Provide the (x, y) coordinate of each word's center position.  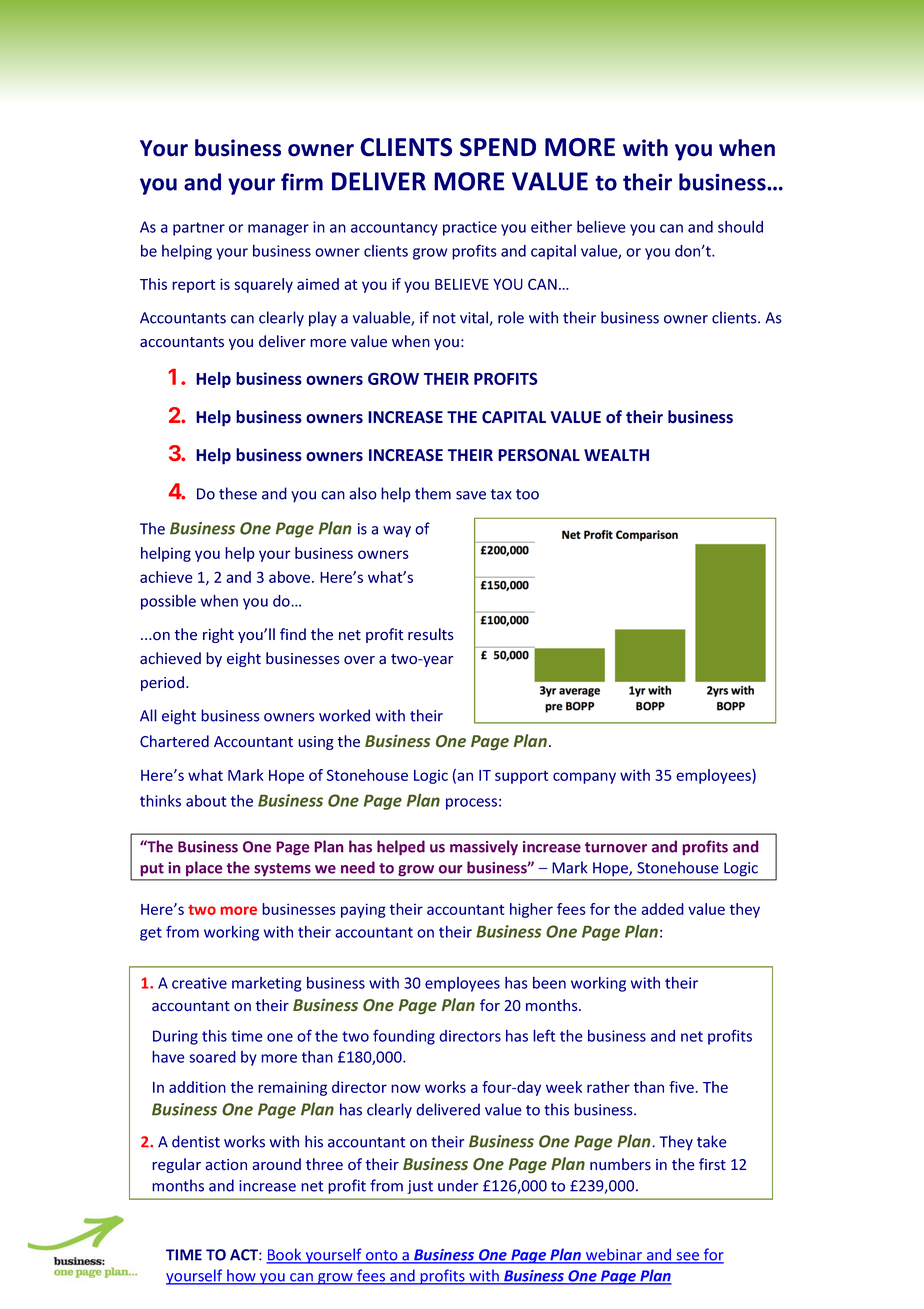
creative (199, 983)
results (431, 634)
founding (404, 1037)
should (740, 227)
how (241, 1276)
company (584, 778)
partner (199, 229)
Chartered (174, 741)
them (433, 493)
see (688, 1257)
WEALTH (616, 455)
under (458, 1185)
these (238, 493)
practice (470, 228)
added (662, 909)
